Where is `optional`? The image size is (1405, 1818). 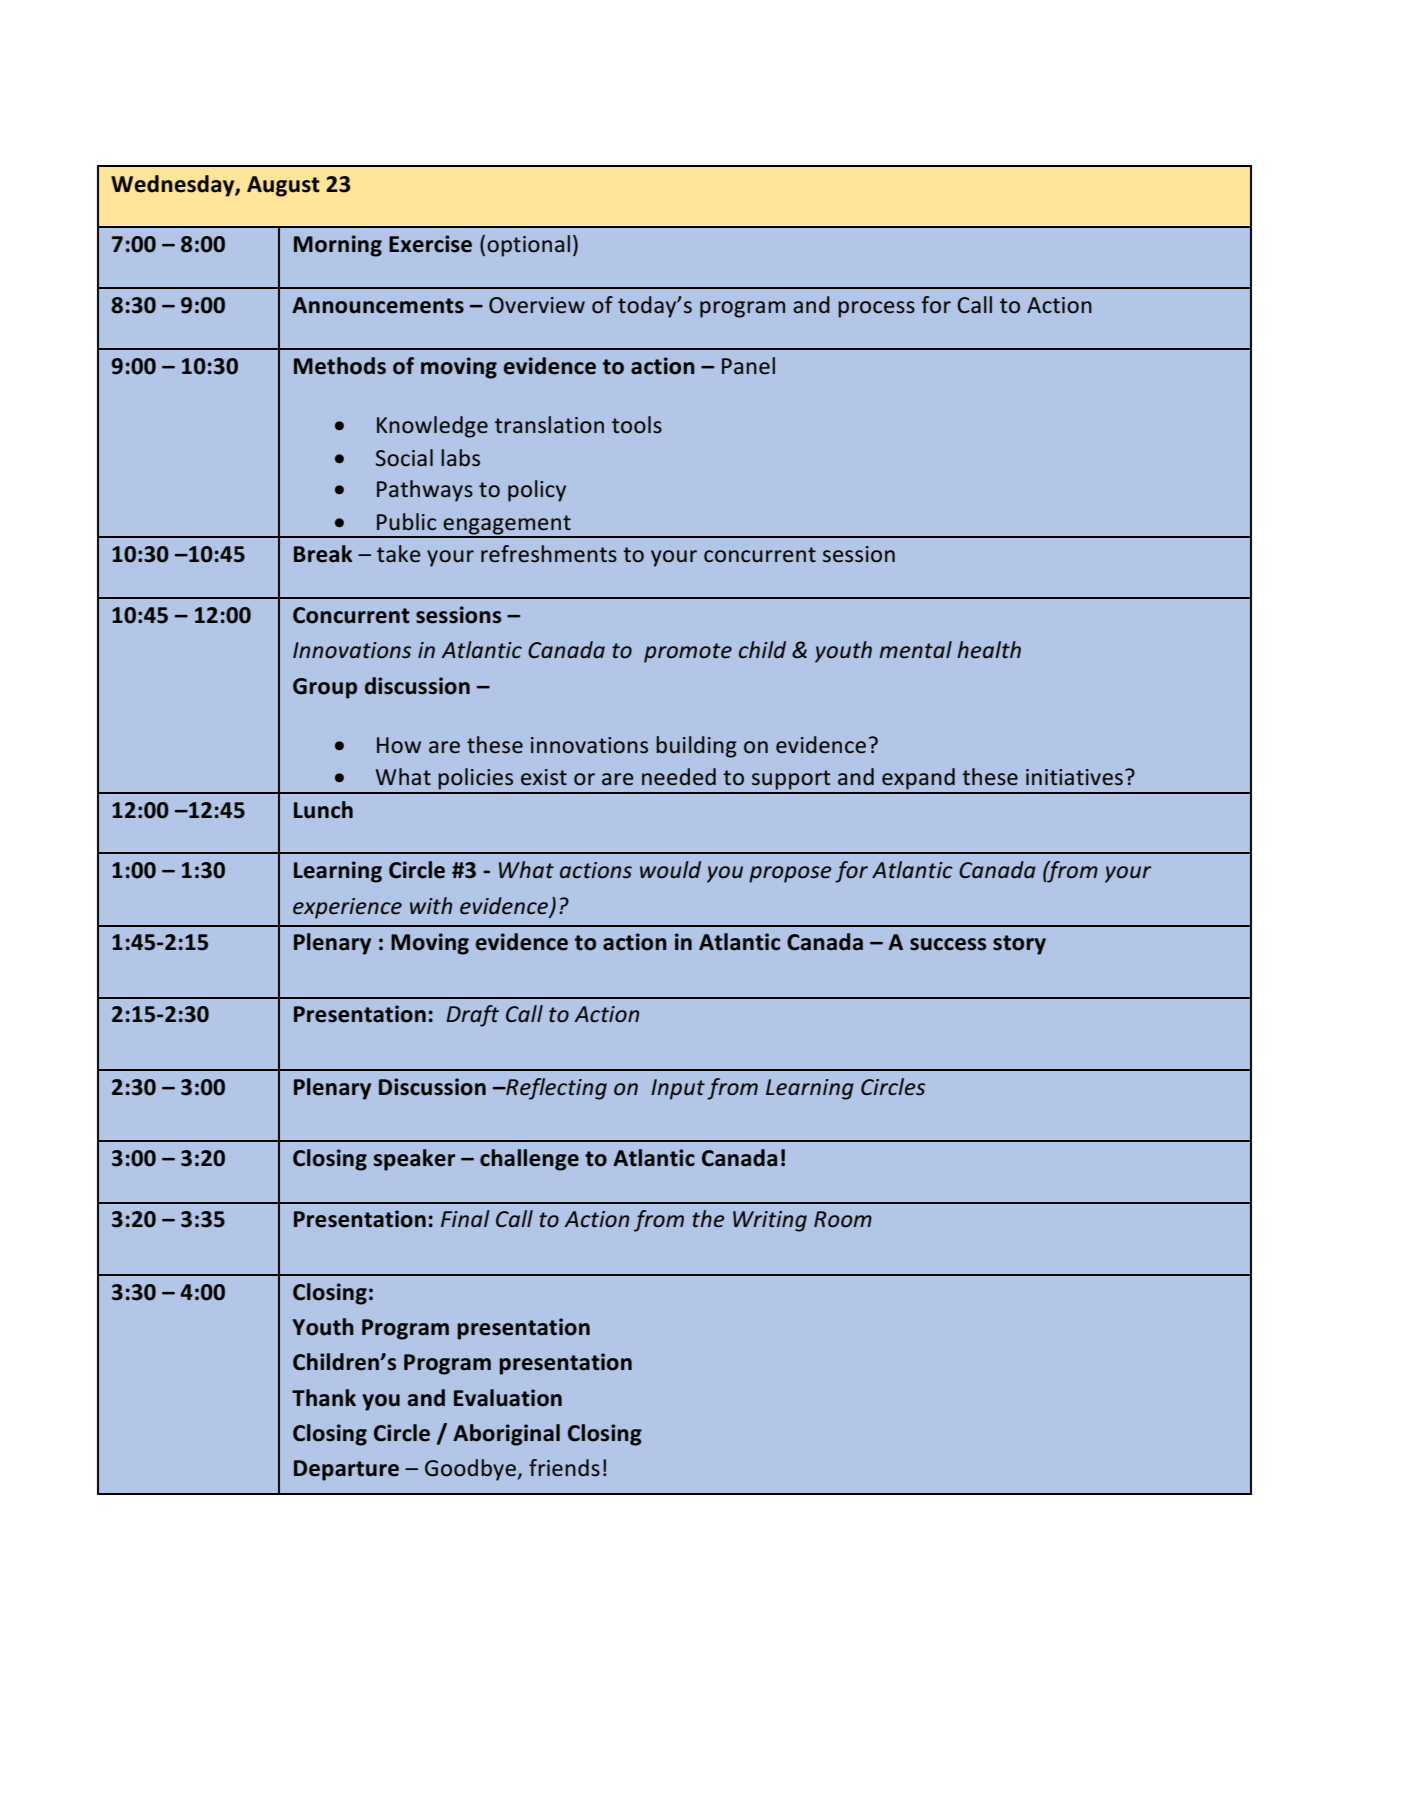
optional is located at coordinates (528, 246).
